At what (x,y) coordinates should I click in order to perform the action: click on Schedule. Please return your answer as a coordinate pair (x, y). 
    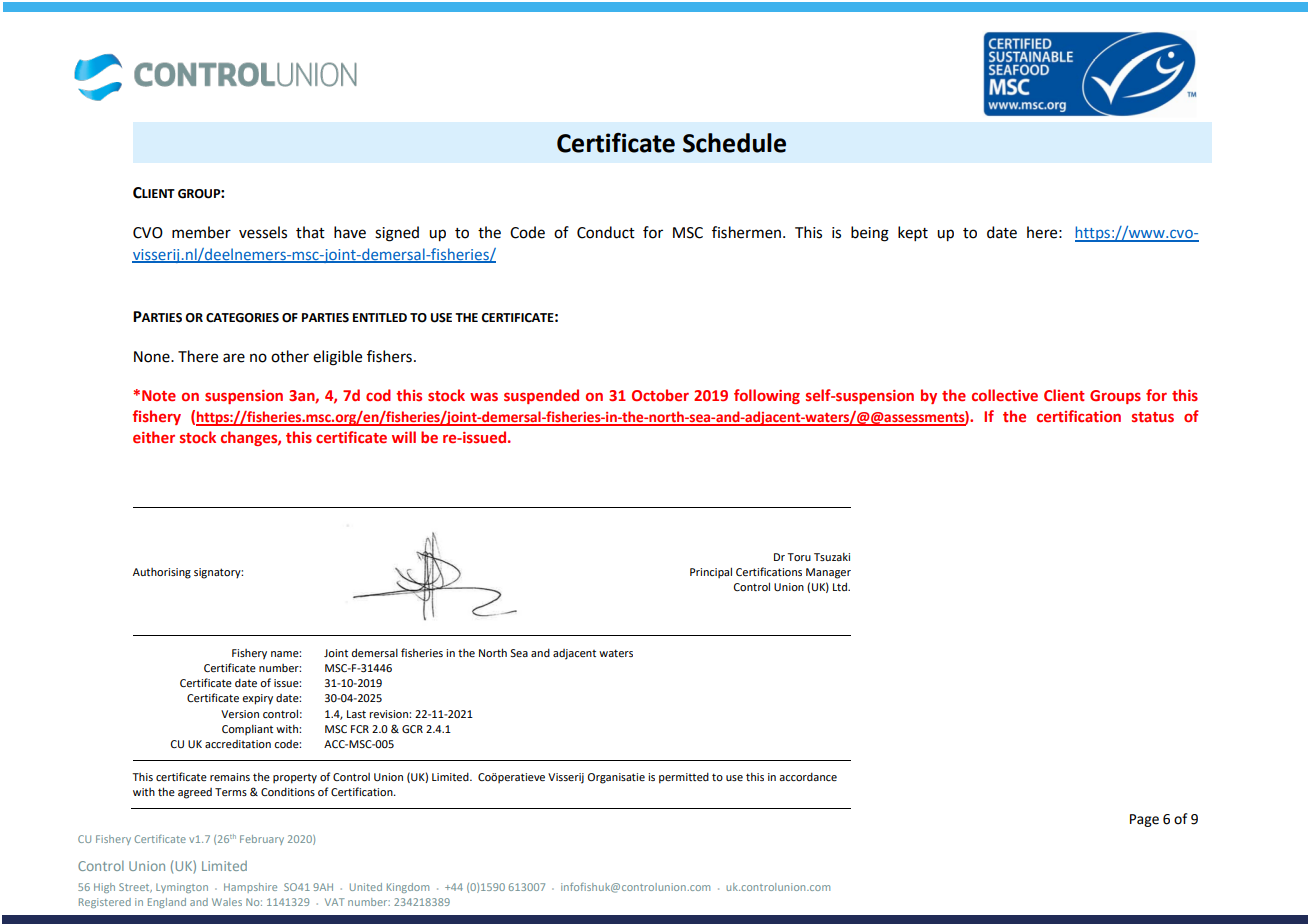
    Looking at the image, I should click on (734, 143).
